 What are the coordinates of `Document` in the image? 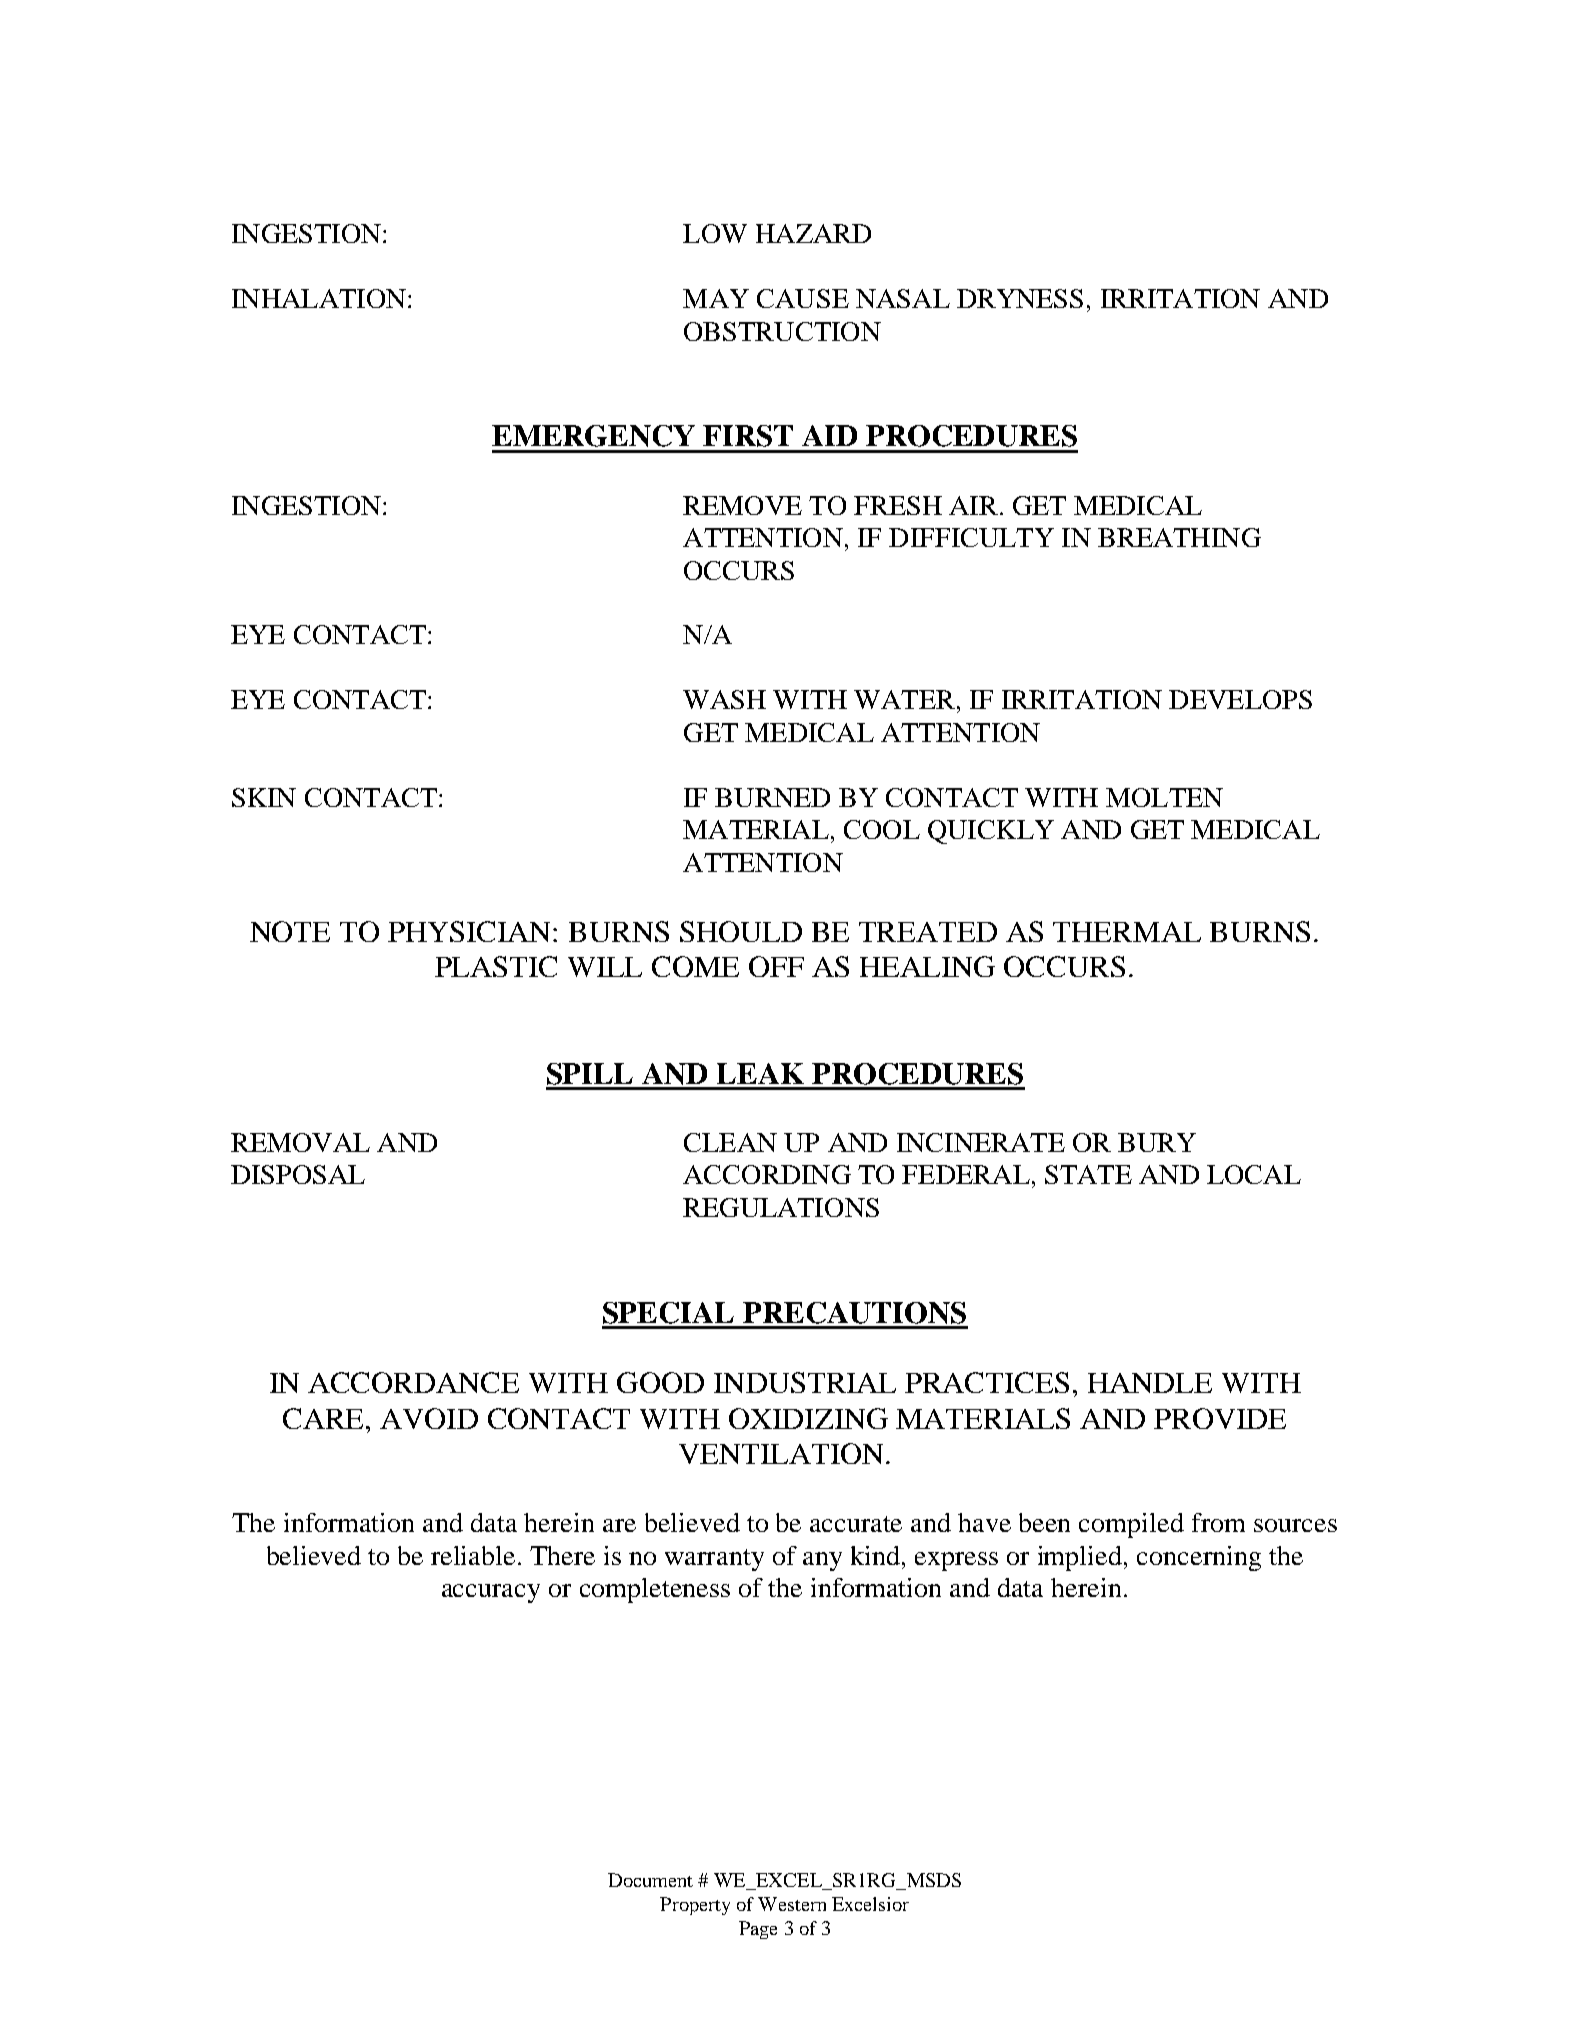 It's located at (650, 1880).
